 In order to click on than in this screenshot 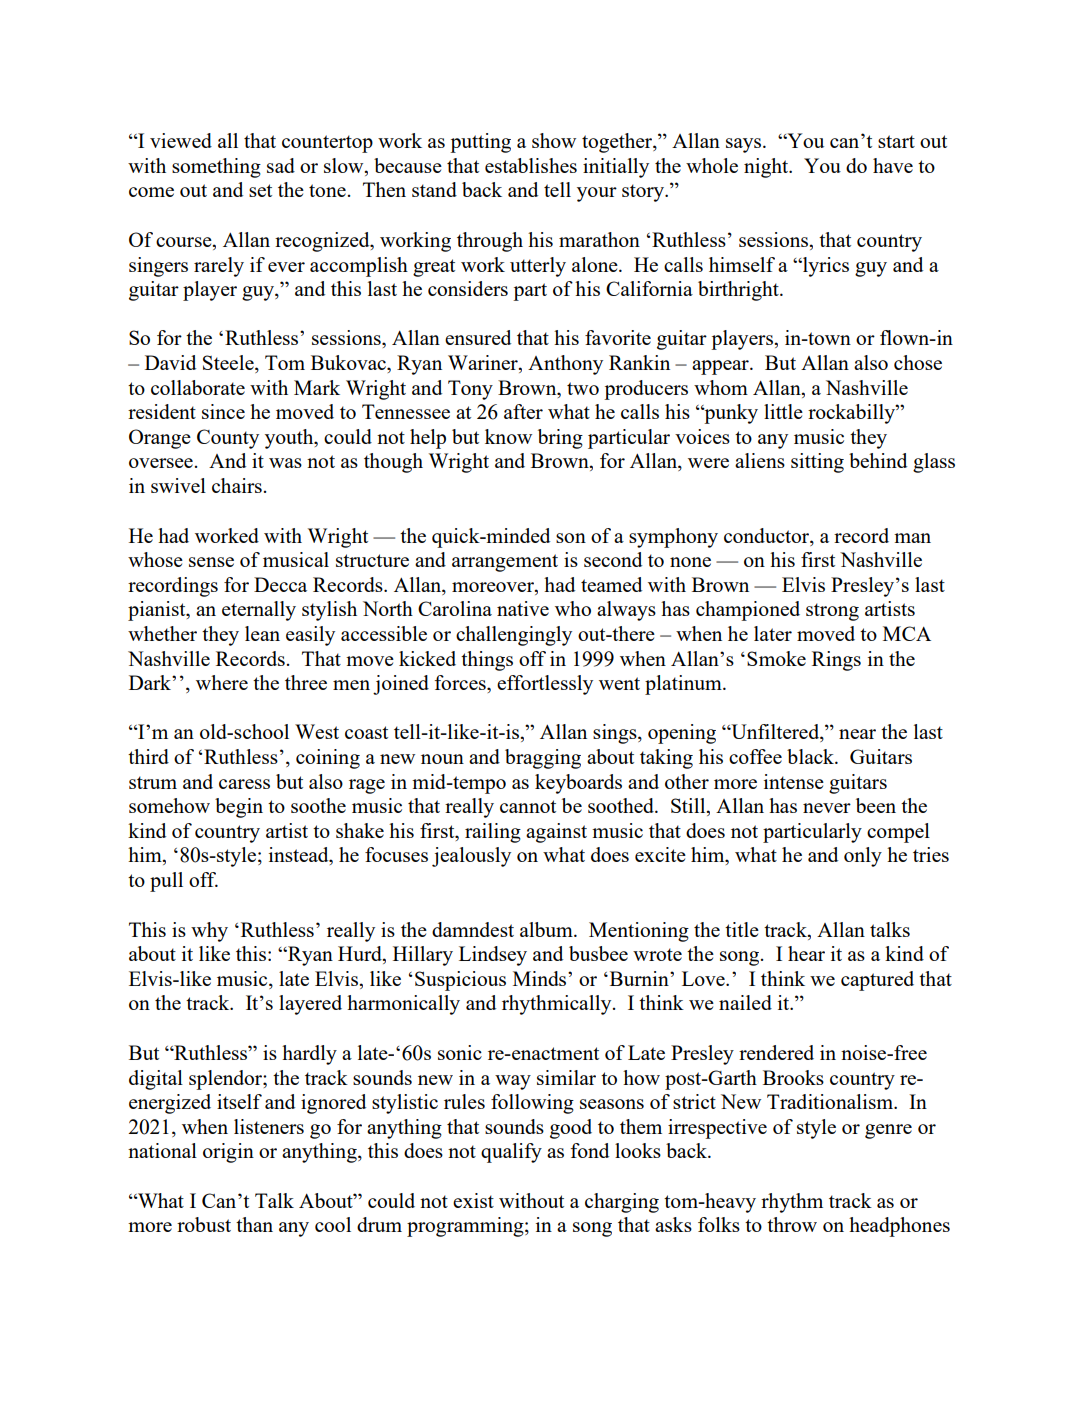, I will do `click(254, 1224)`.
